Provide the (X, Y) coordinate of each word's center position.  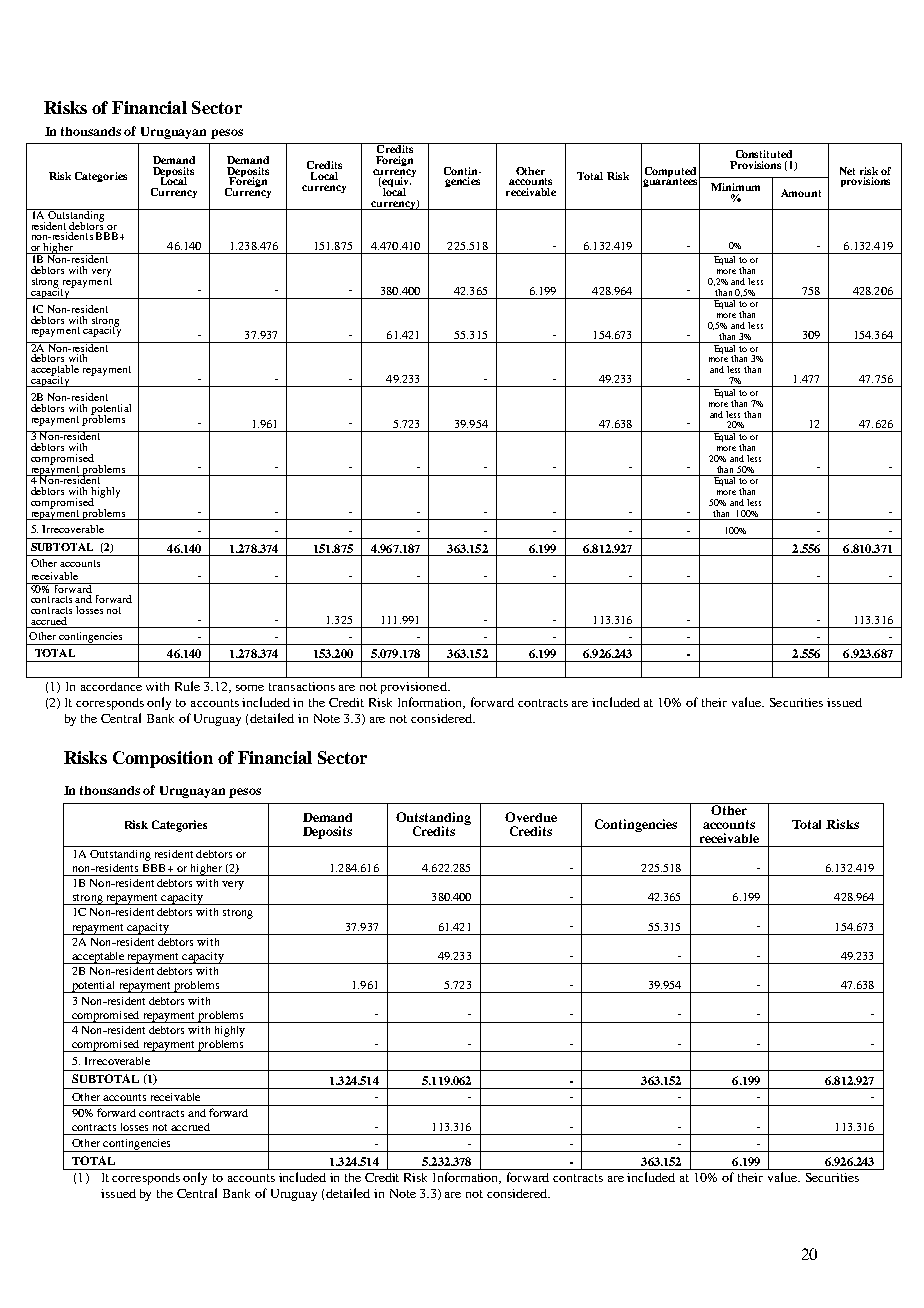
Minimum (735, 187)
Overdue (531, 817)
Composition (163, 759)
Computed (670, 173)
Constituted (764, 154)
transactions (302, 686)
